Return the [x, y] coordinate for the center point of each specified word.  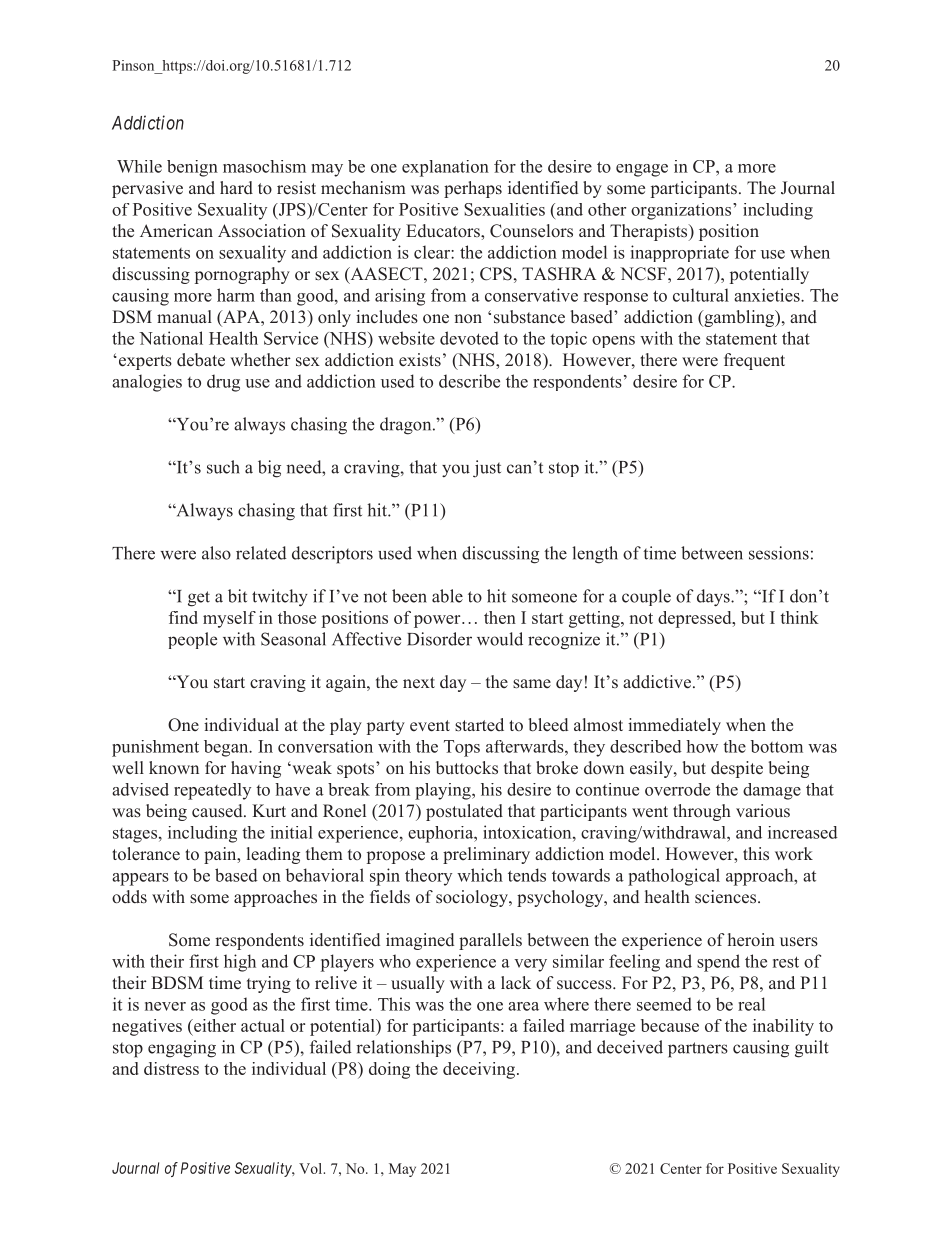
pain [221, 855]
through [702, 812]
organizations [681, 211]
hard [236, 188]
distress [171, 1068]
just [487, 469]
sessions [779, 553]
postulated [464, 812]
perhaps [473, 189]
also [216, 553]
